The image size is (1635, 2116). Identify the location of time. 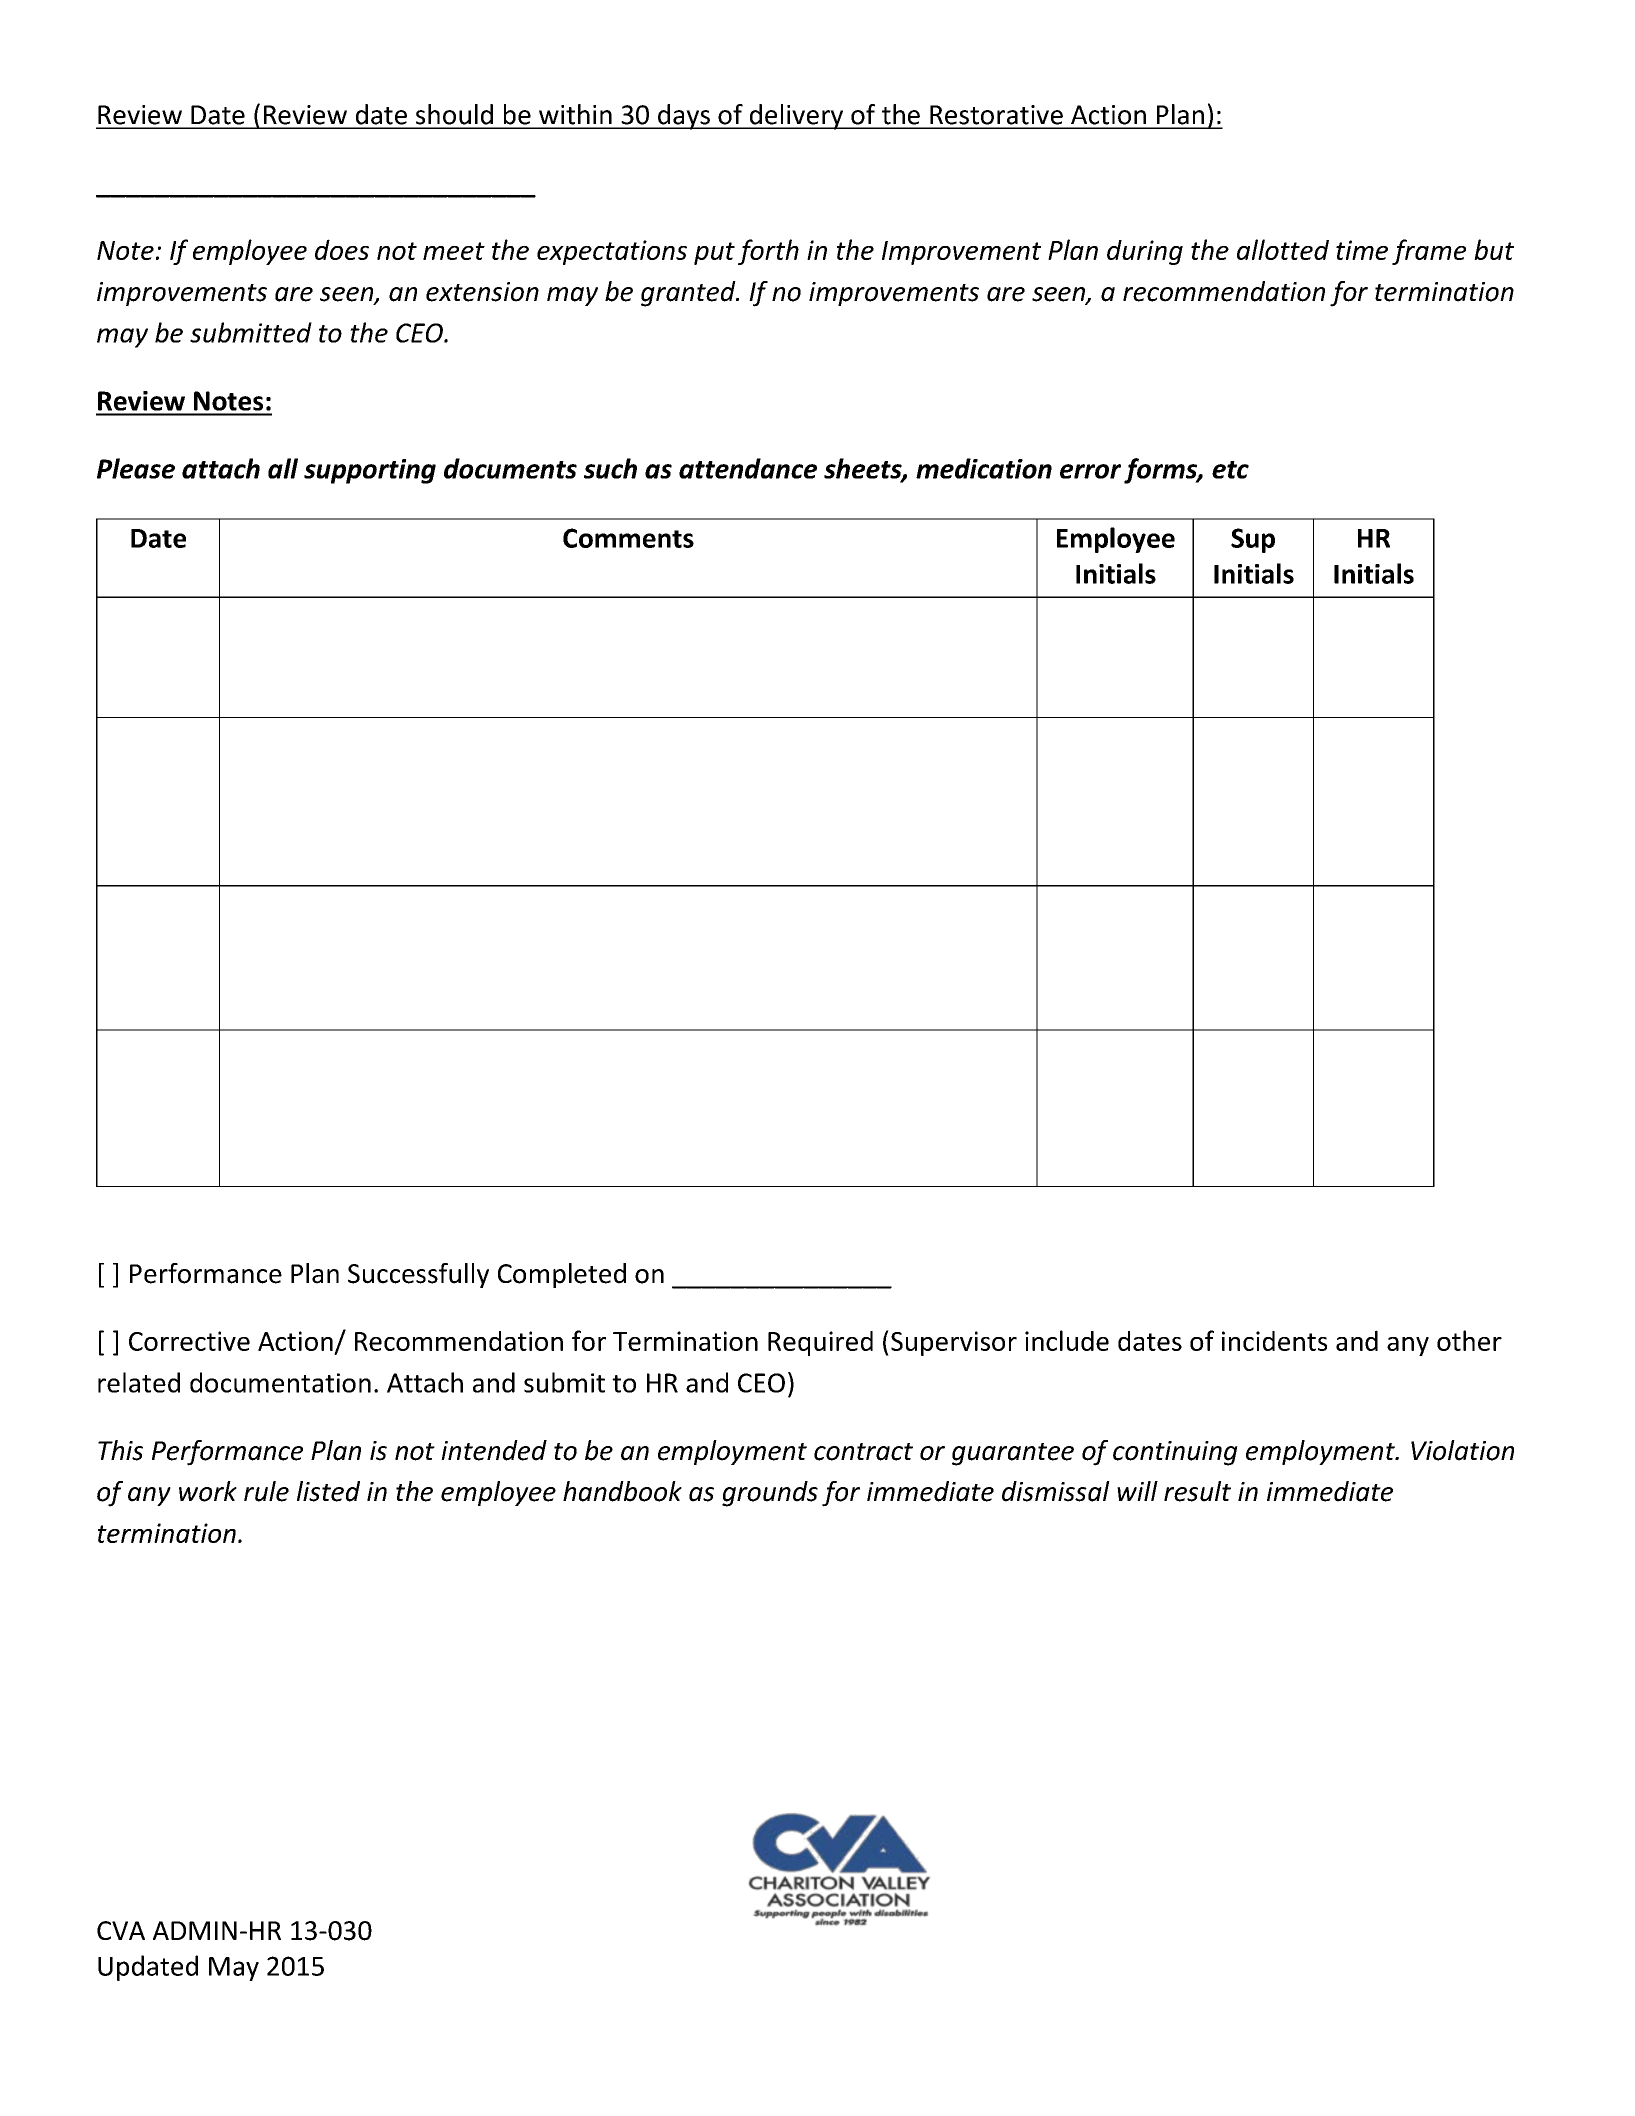
(1362, 250).
